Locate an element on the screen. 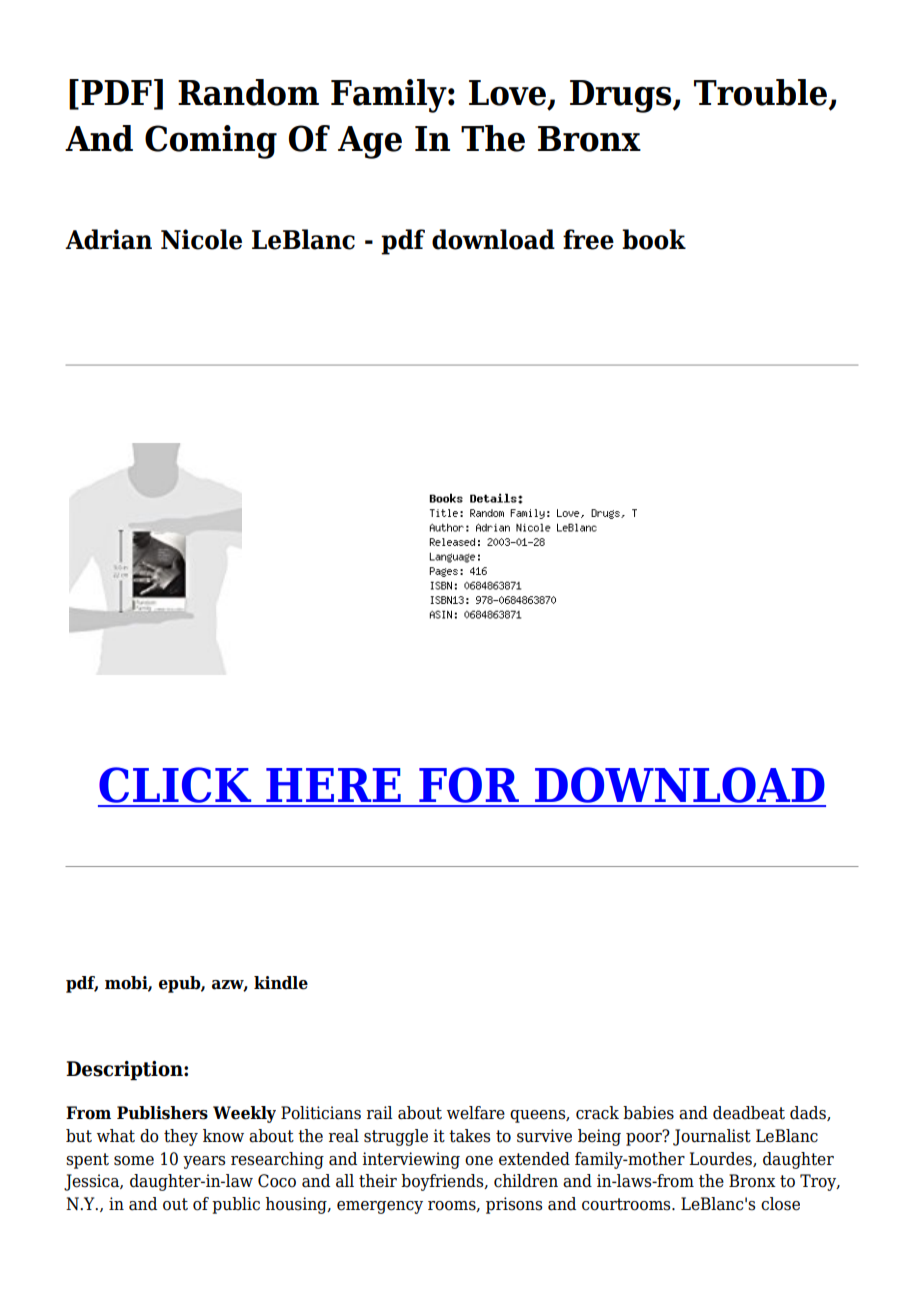  rail is located at coordinates (380, 1113).
